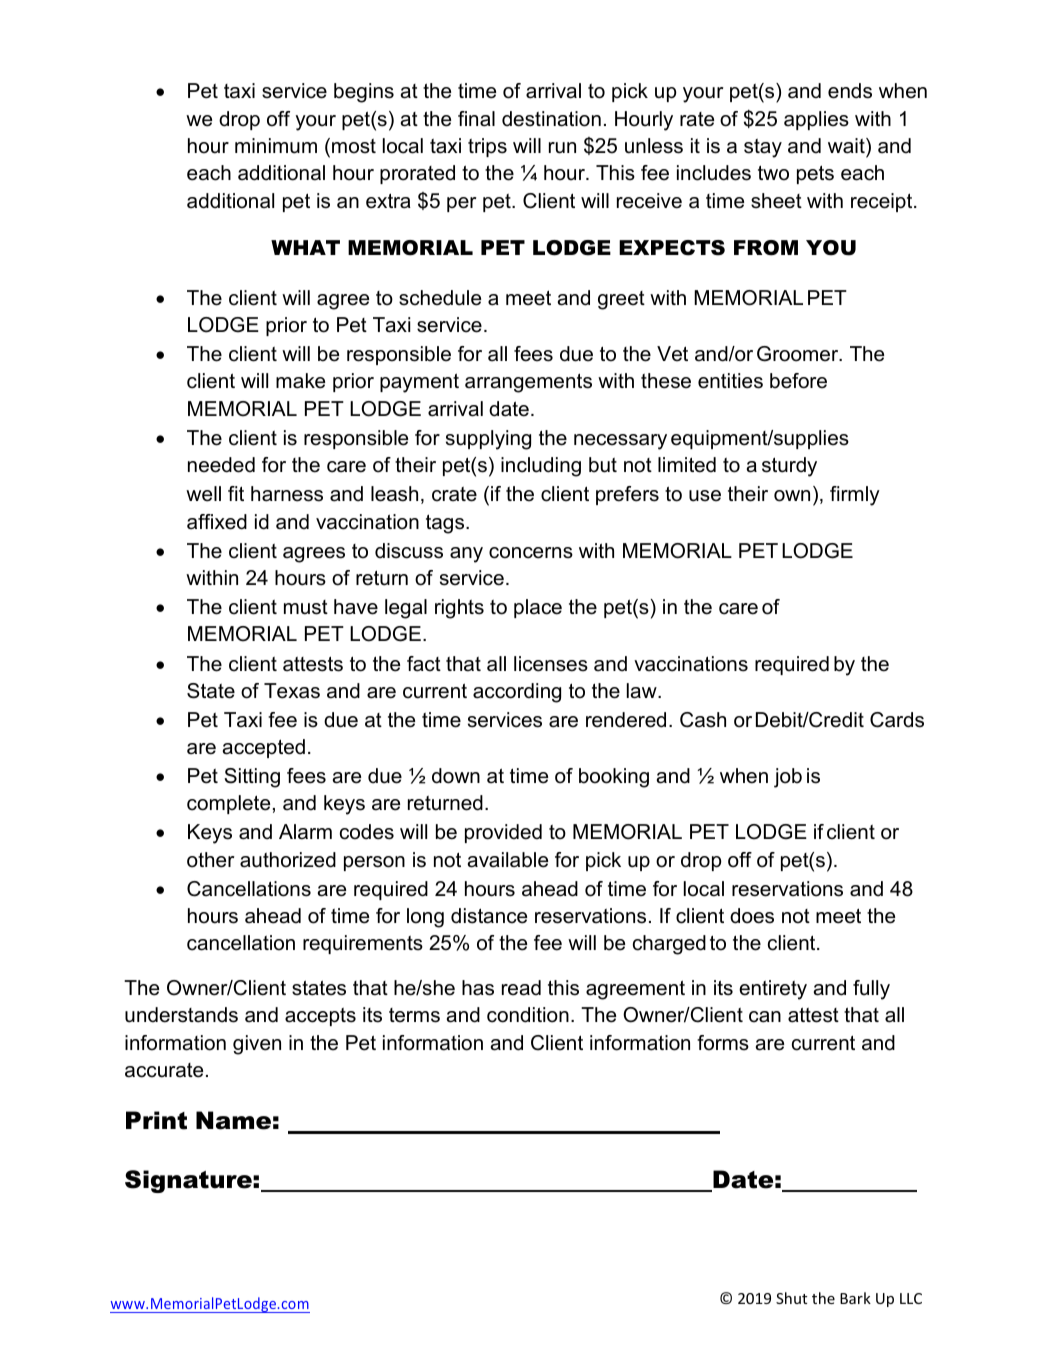  I want to click on entirety, so click(773, 990).
